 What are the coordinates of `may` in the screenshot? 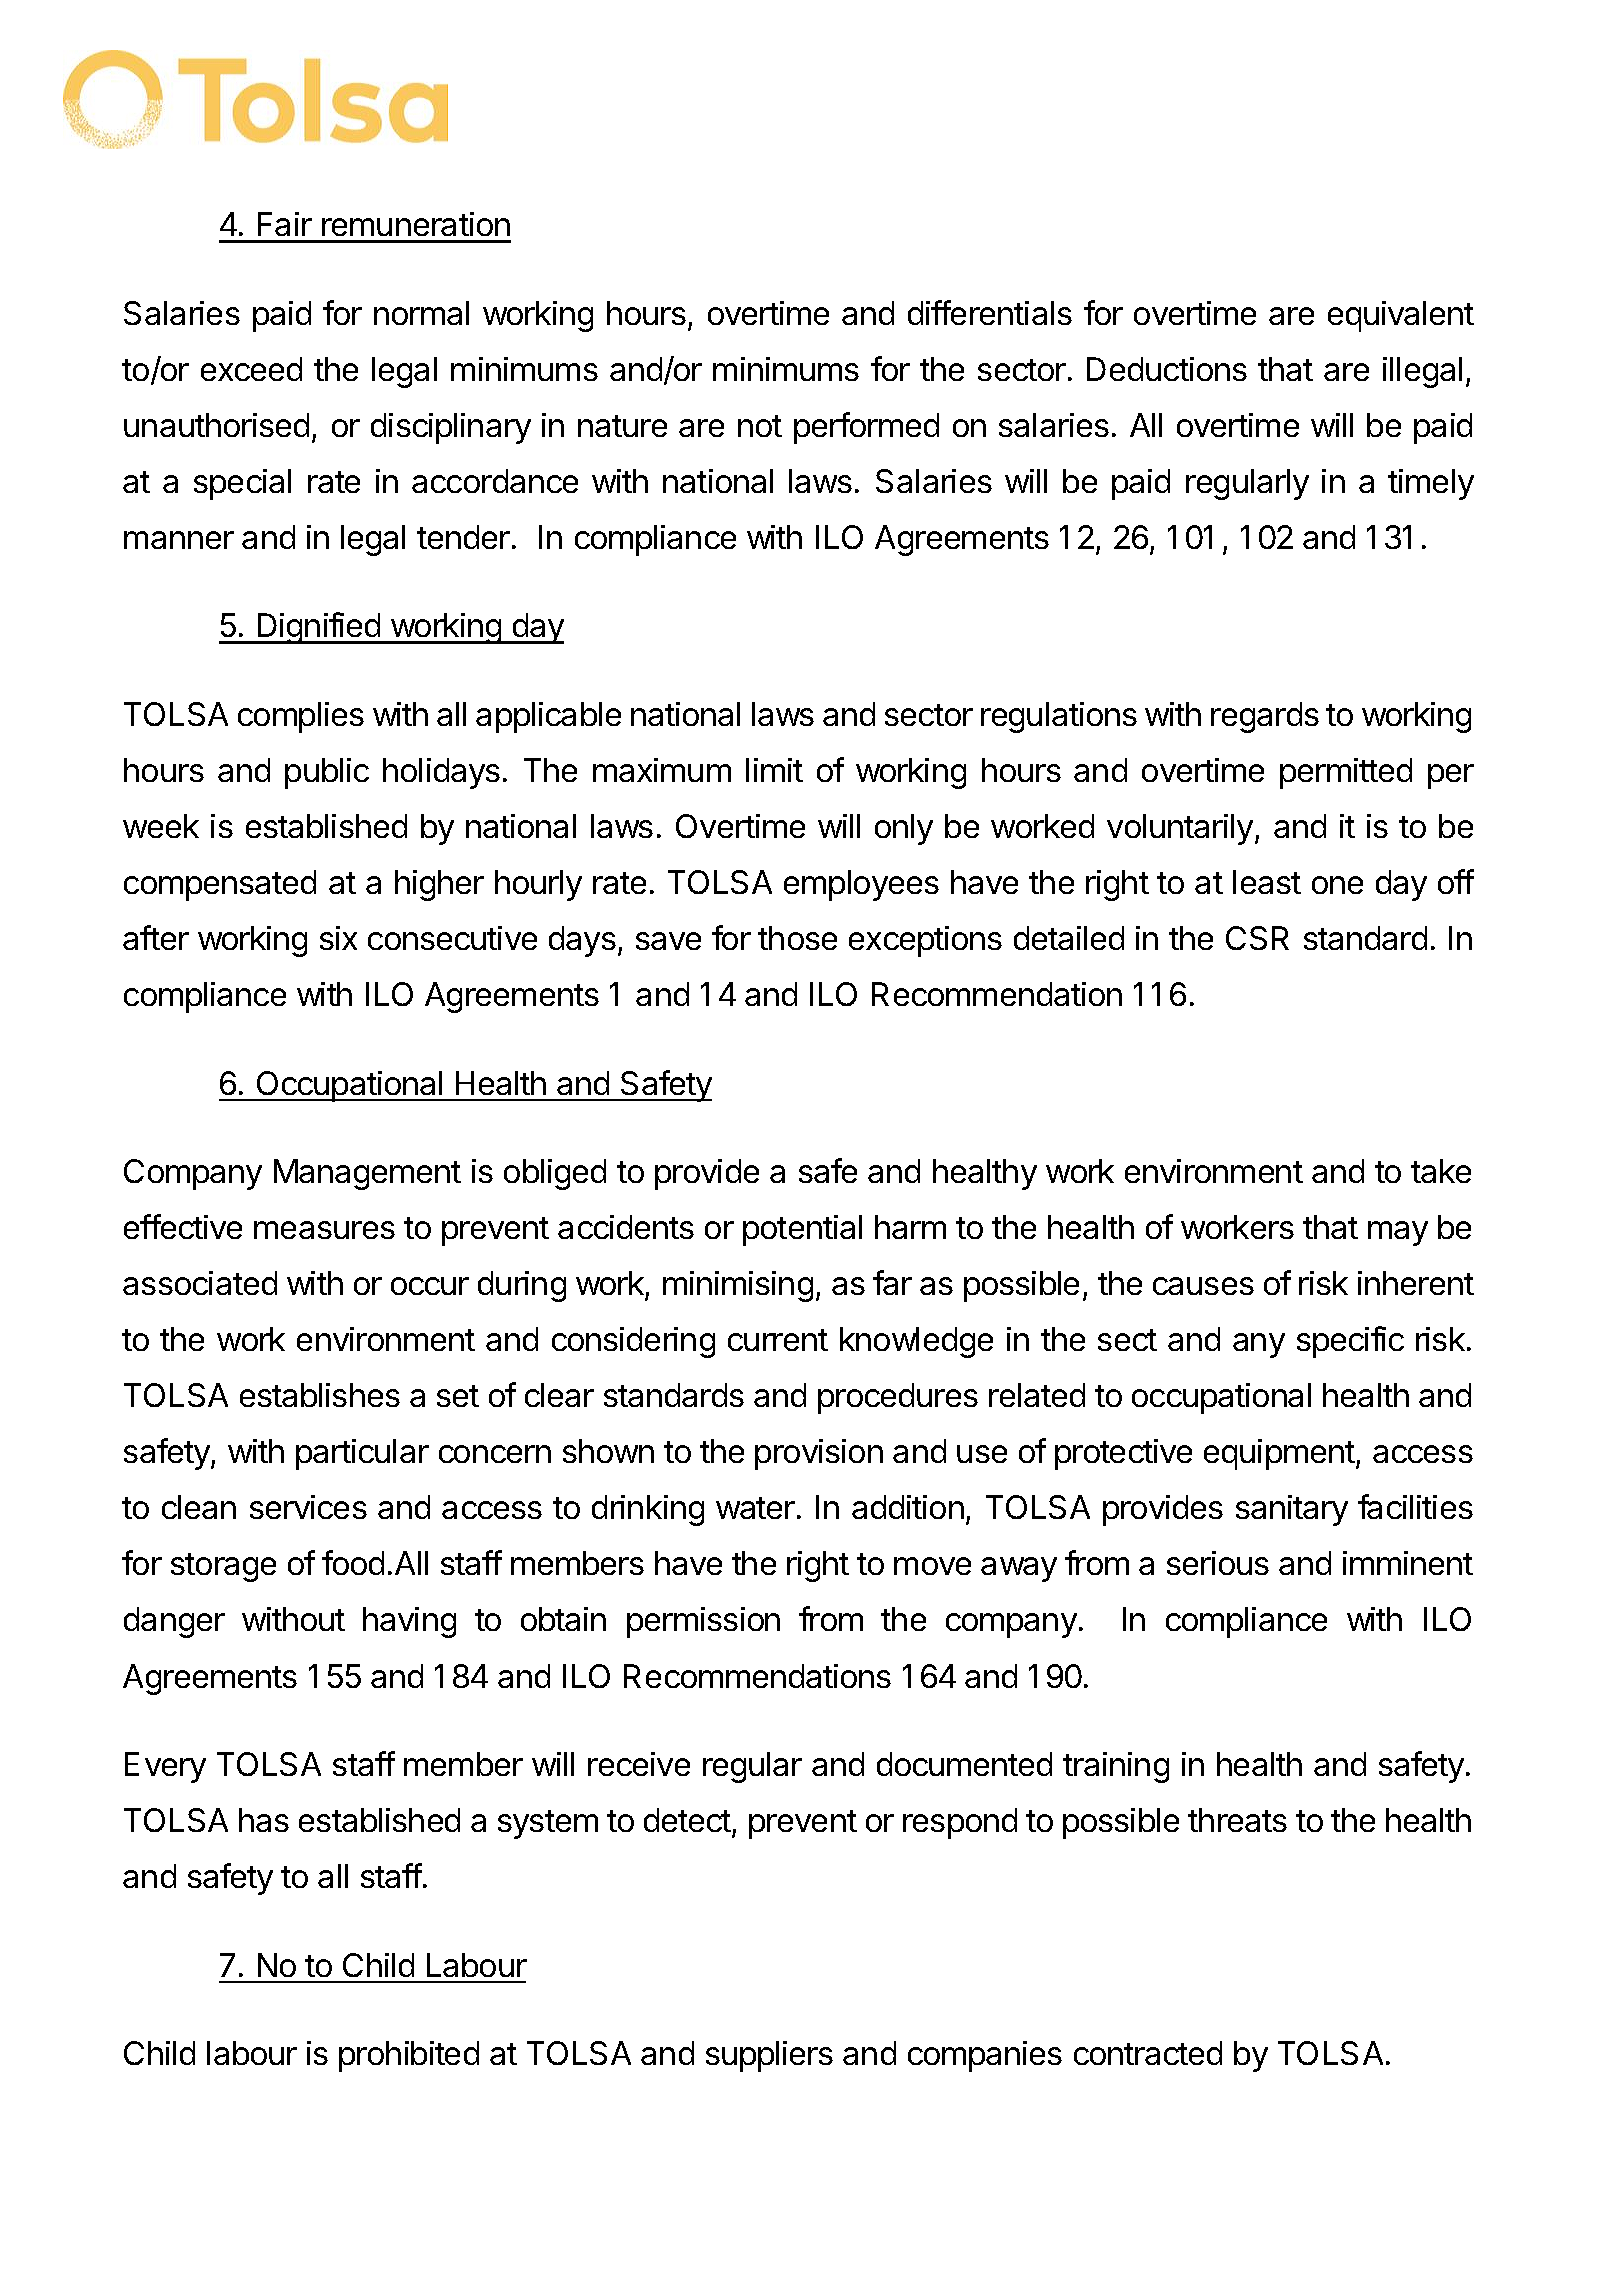 It's located at (1398, 1233).
